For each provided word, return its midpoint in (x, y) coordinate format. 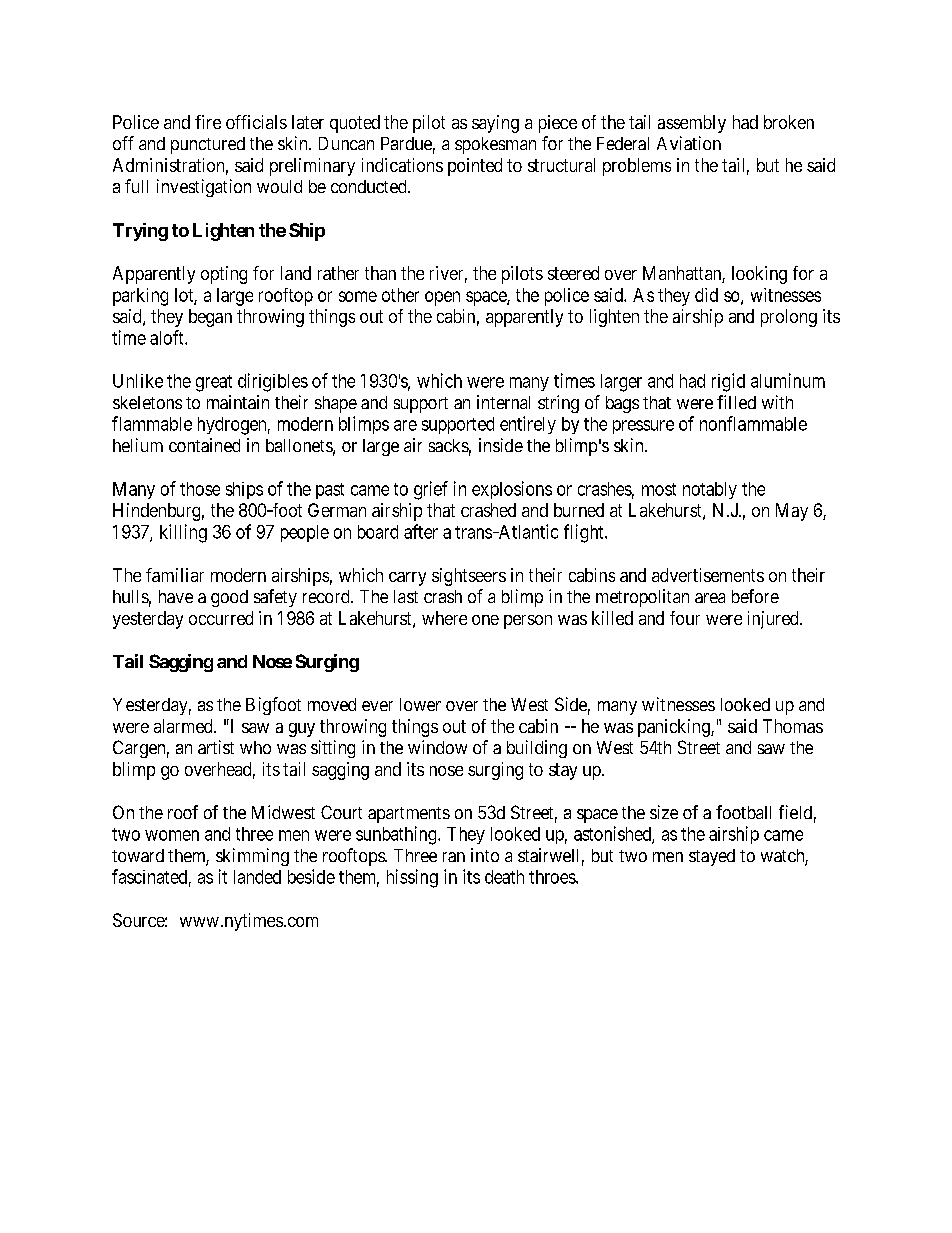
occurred (221, 618)
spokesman (495, 145)
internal (503, 402)
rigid (728, 382)
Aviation (689, 143)
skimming (252, 857)
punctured (208, 145)
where (444, 618)
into (485, 855)
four (685, 618)
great (214, 383)
